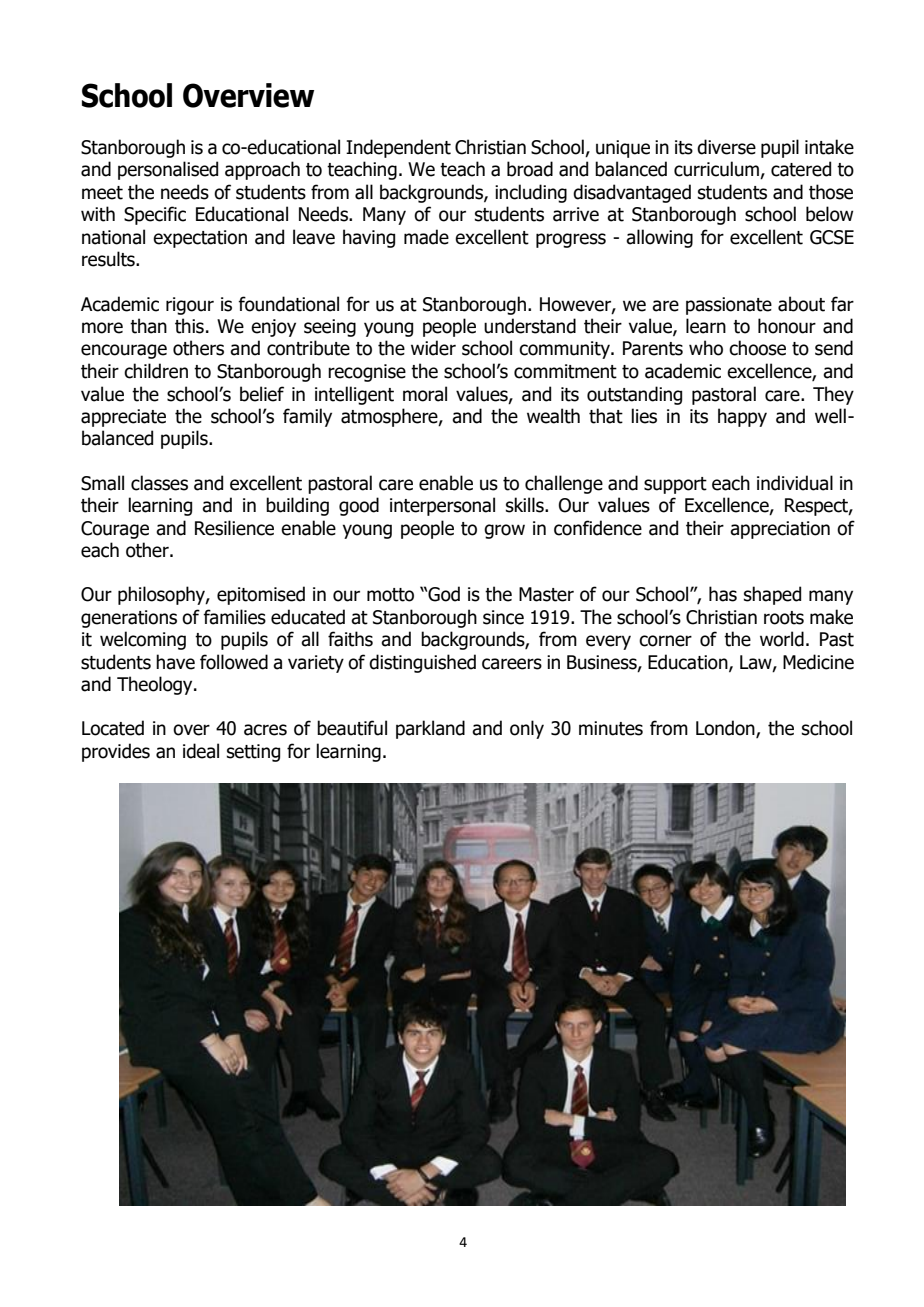 This page has width=924, height=1307. What do you see at coordinates (201, 751) in the page?
I see `ideal` at bounding box center [201, 751].
